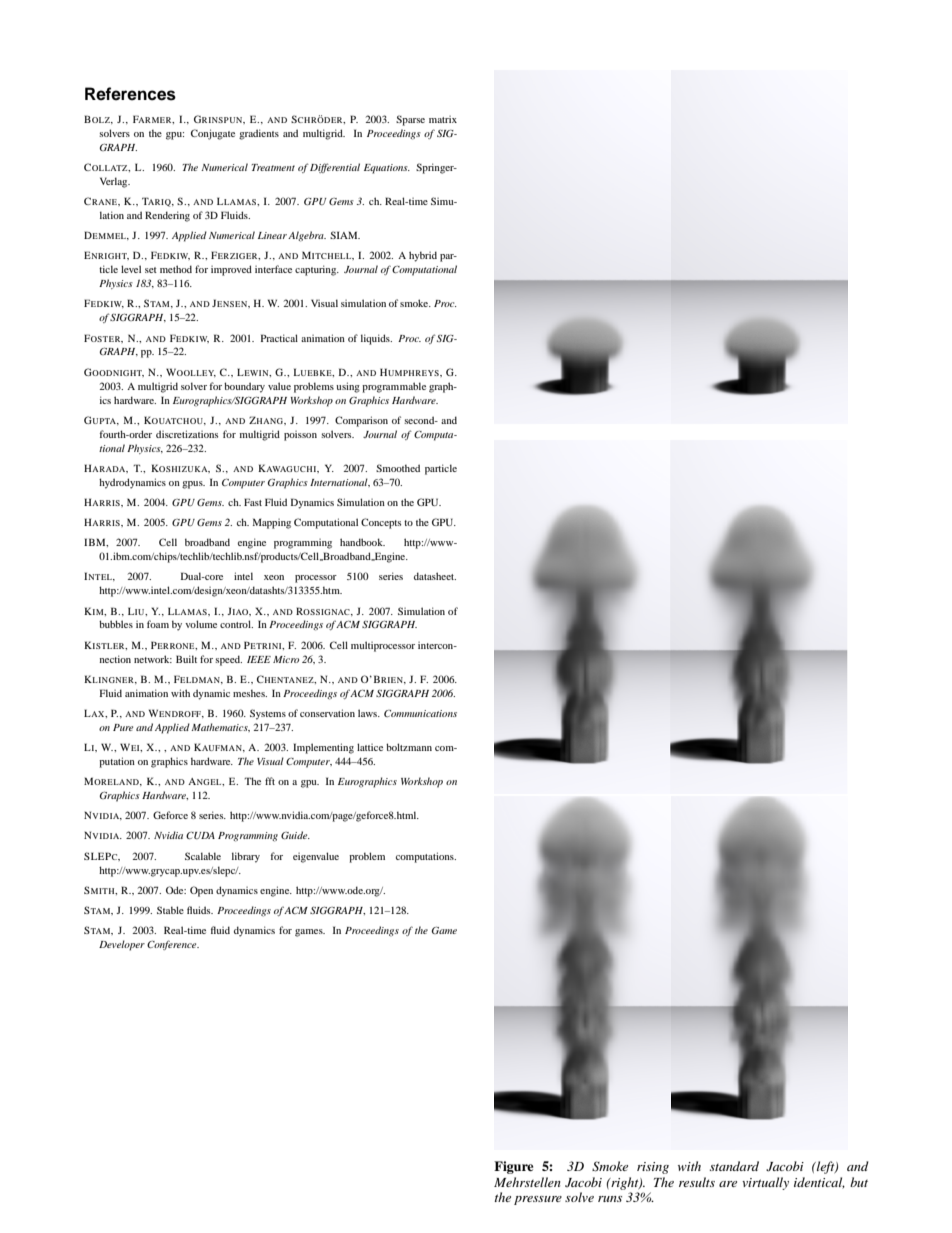  I want to click on Built, so click(186, 659).
